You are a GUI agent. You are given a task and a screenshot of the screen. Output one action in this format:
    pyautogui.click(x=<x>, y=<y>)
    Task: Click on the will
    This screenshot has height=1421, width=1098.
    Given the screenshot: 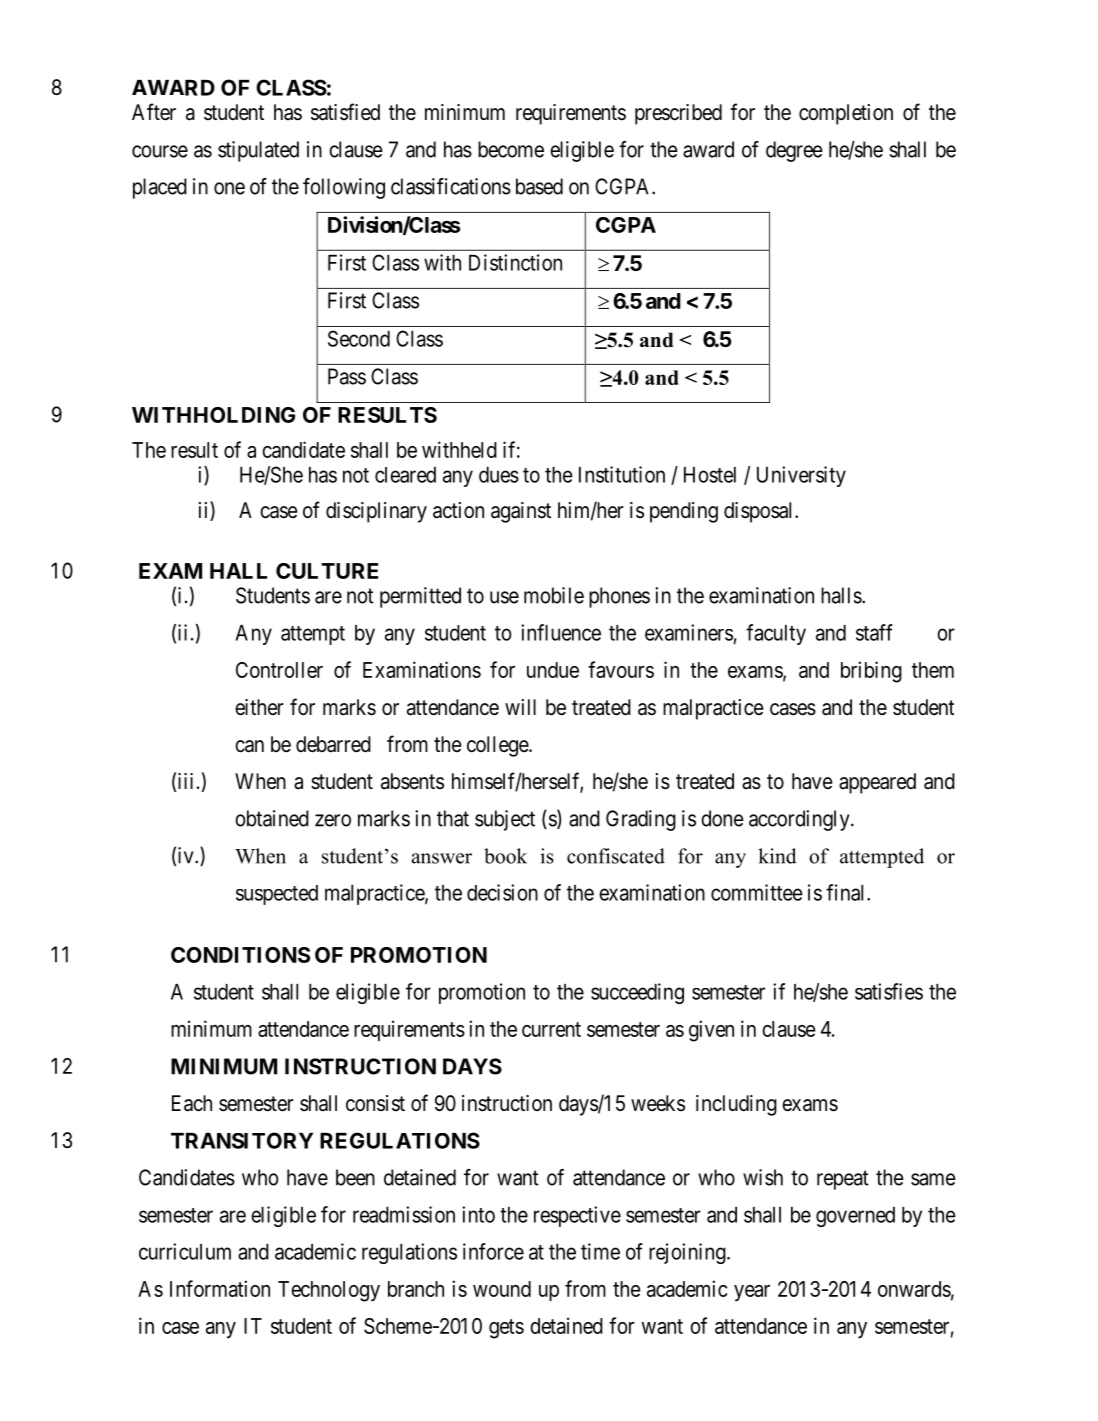 What is the action you would take?
    pyautogui.click(x=520, y=707)
